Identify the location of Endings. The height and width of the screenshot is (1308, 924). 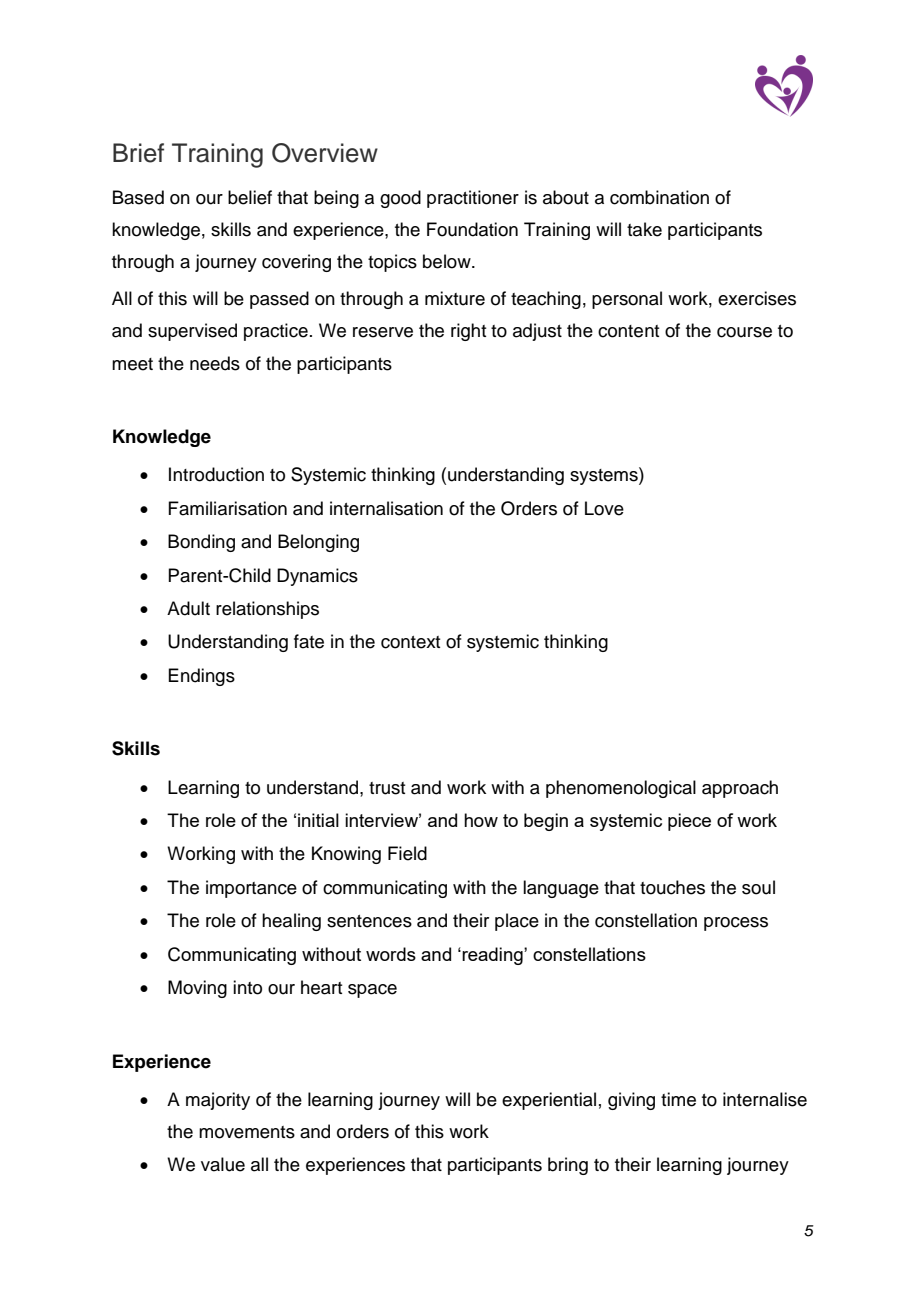
(201, 677).
